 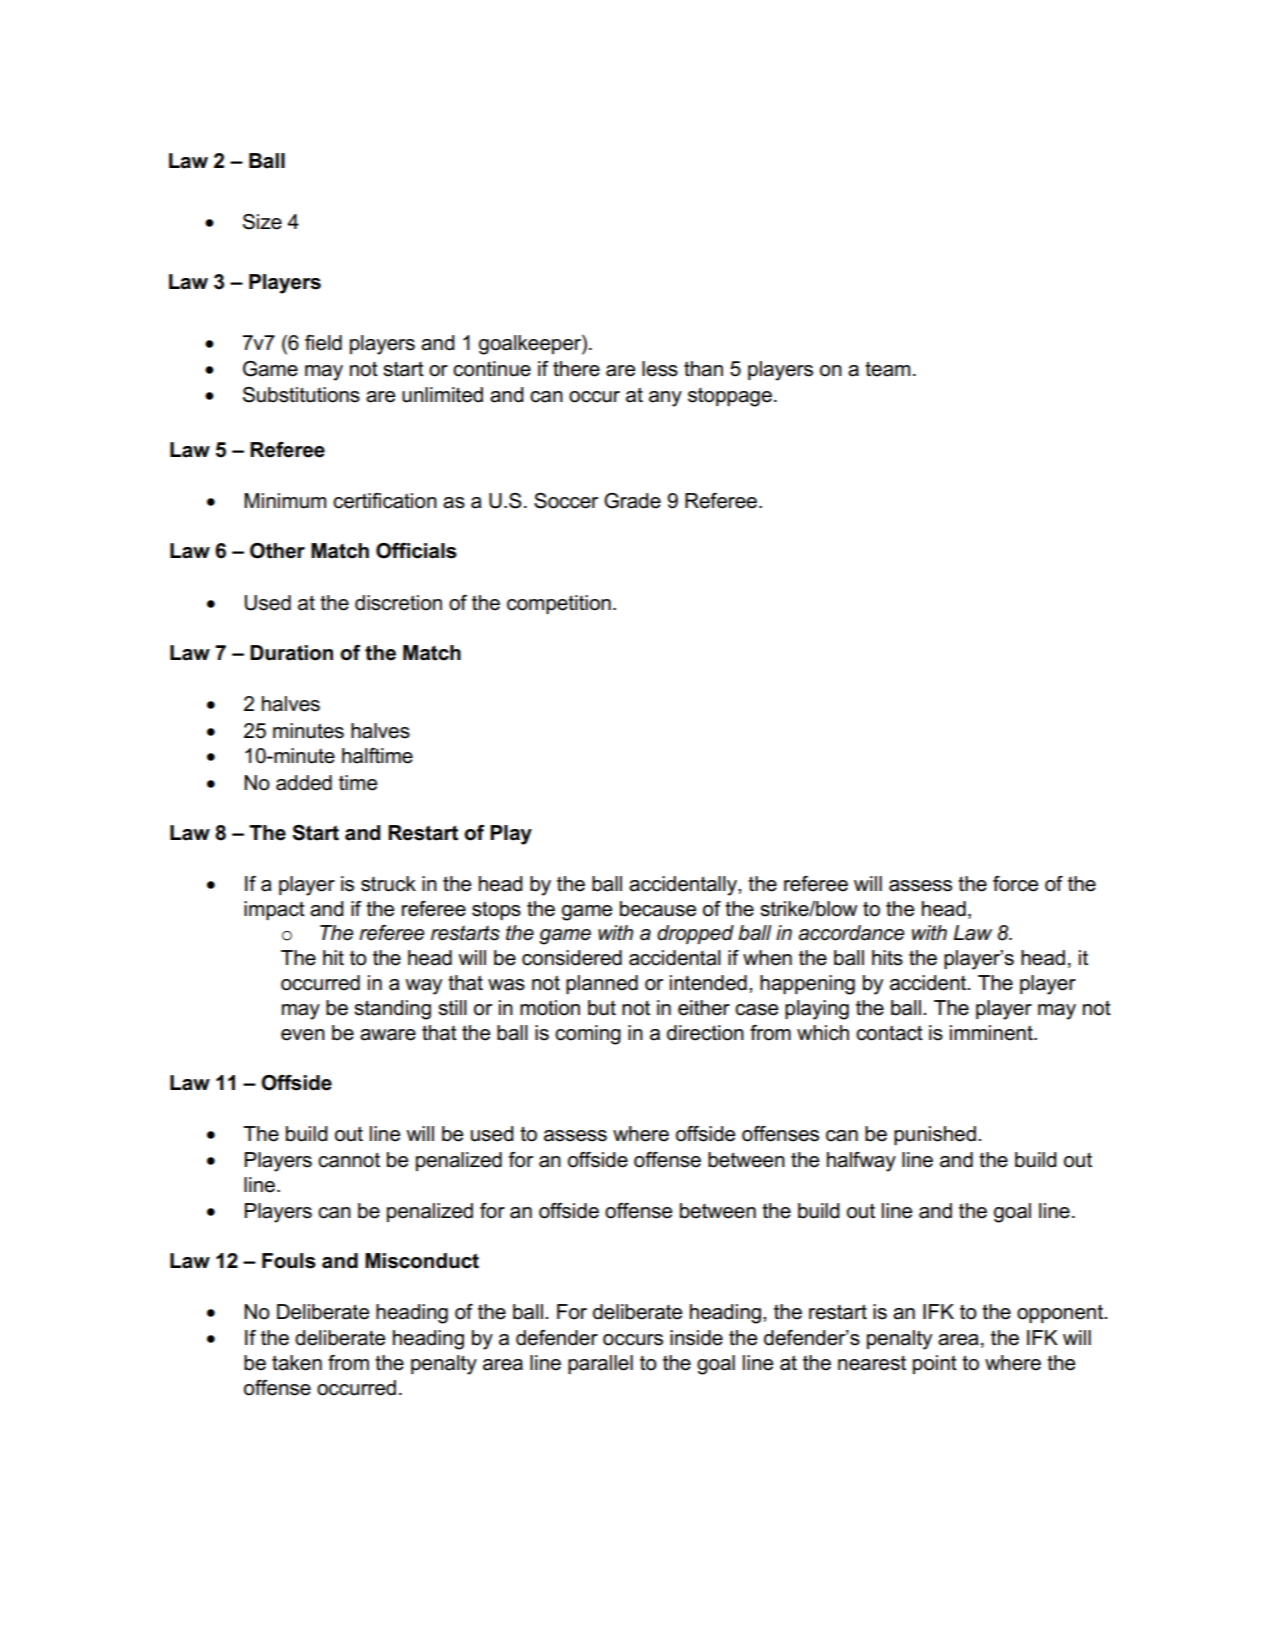 I want to click on taken, so click(x=297, y=1363).
